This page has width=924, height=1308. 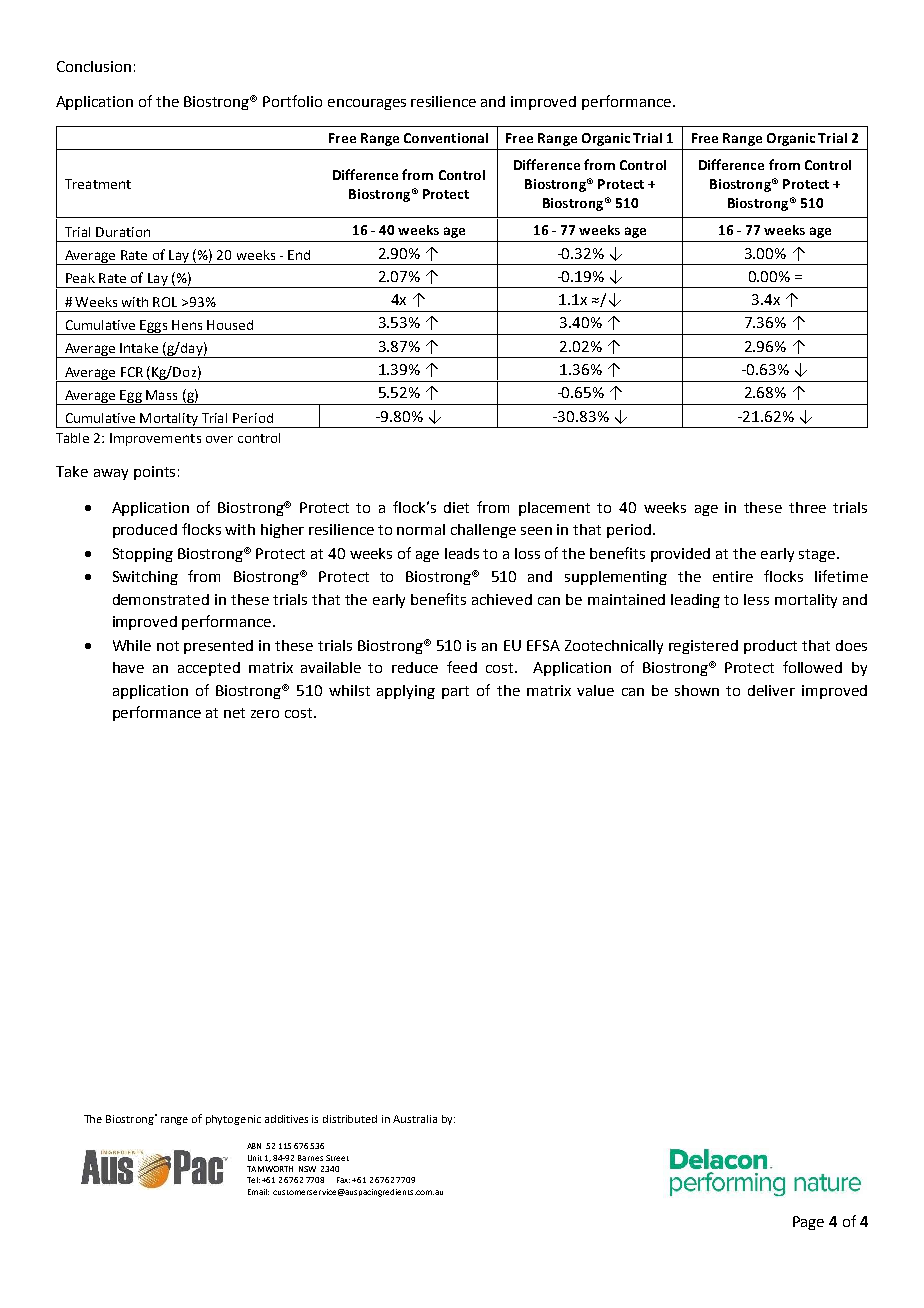 I want to click on Page, so click(x=808, y=1223).
